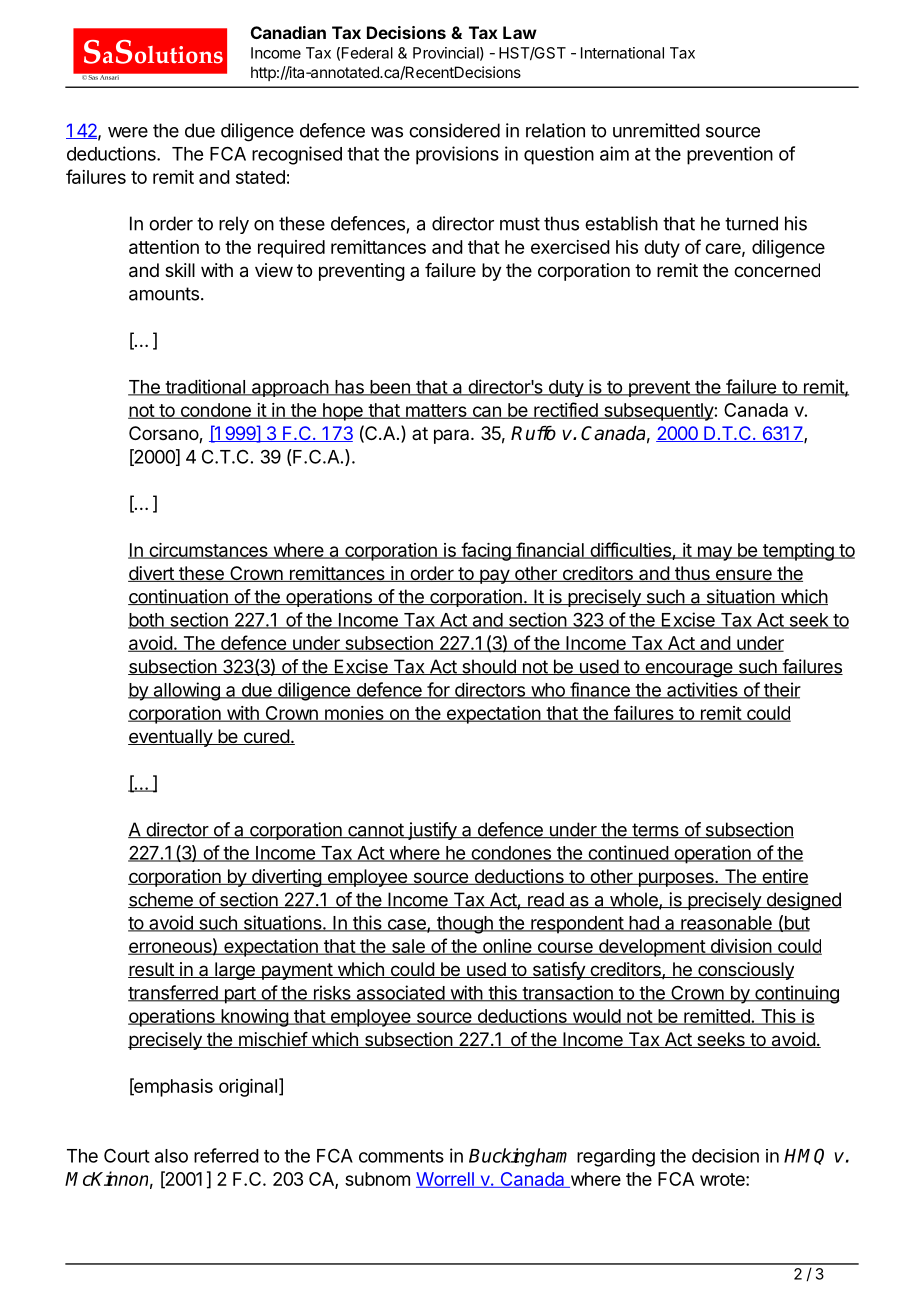 This screenshot has width=924, height=1308. Describe the element at coordinates (179, 597) in the screenshot. I see `continuation` at that location.
